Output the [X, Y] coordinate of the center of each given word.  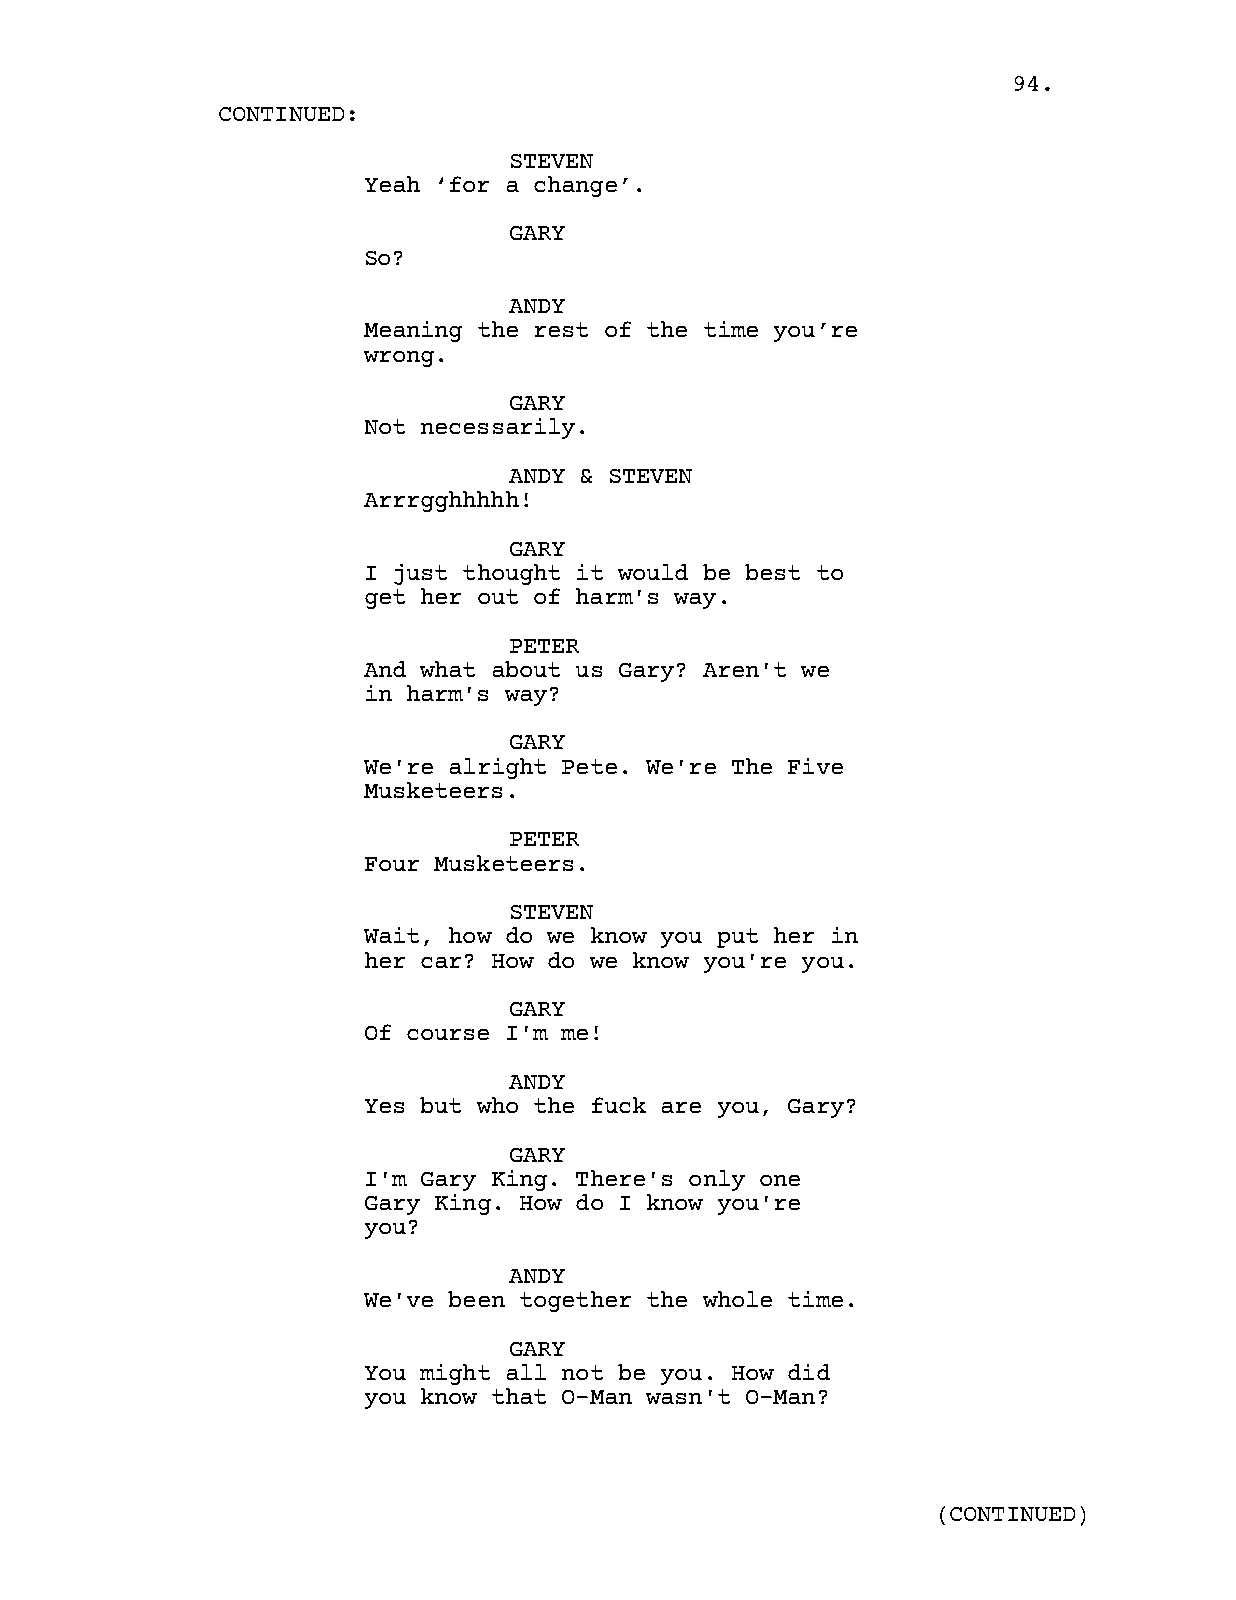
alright [498, 768]
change [575, 186]
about [526, 669]
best [772, 572]
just [420, 574]
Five [815, 766]
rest [561, 329]
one [780, 1180]
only [717, 1180]
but [440, 1105]
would [653, 572]
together [575, 1301]
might [455, 1374]
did [809, 1372]
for [469, 184]
